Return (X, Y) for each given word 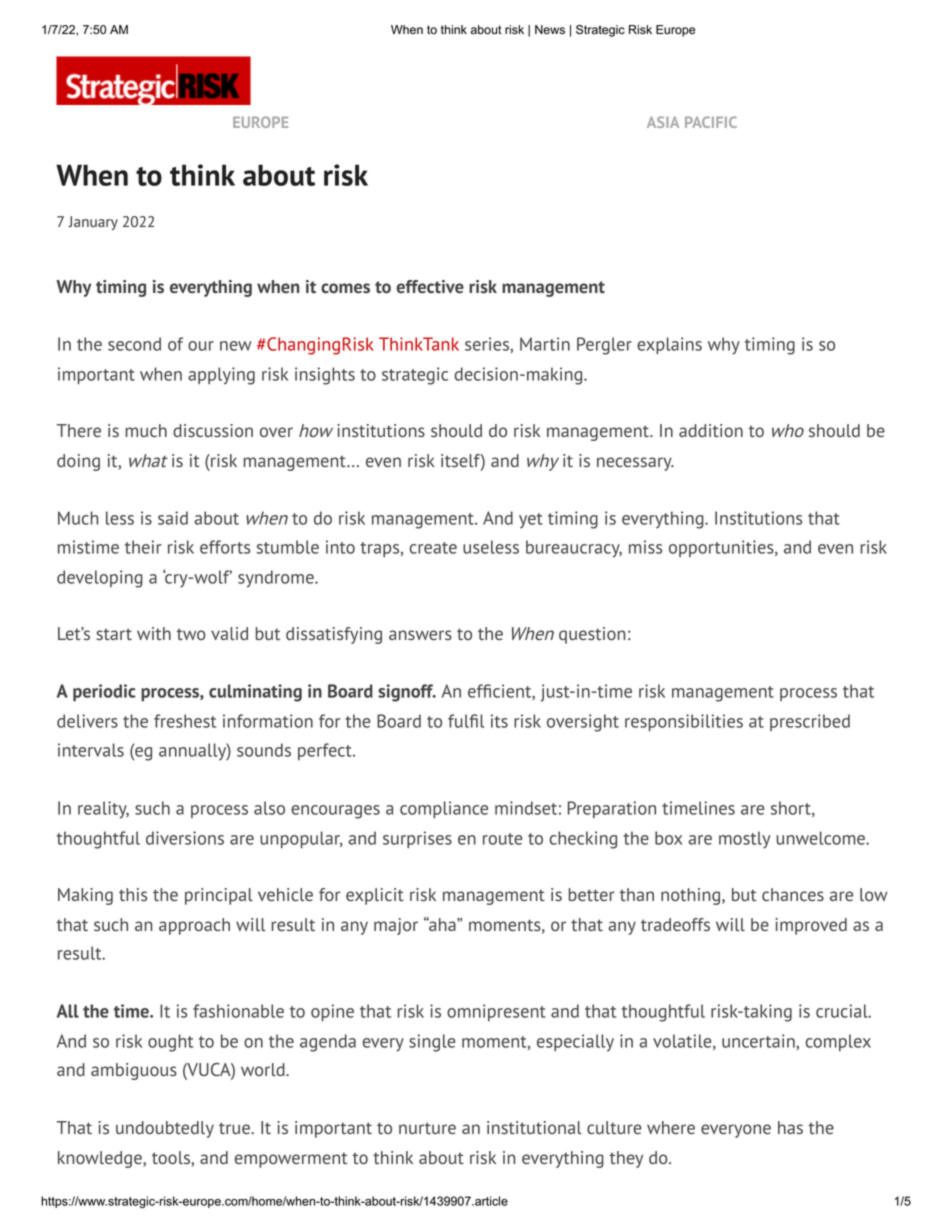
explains (669, 345)
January (93, 223)
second (134, 344)
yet (531, 521)
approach (194, 926)
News (550, 30)
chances (793, 894)
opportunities (722, 548)
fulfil (466, 721)
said (173, 518)
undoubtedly (165, 1129)
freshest (185, 721)
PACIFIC (711, 122)
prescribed (810, 722)
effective (430, 287)
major (396, 926)
